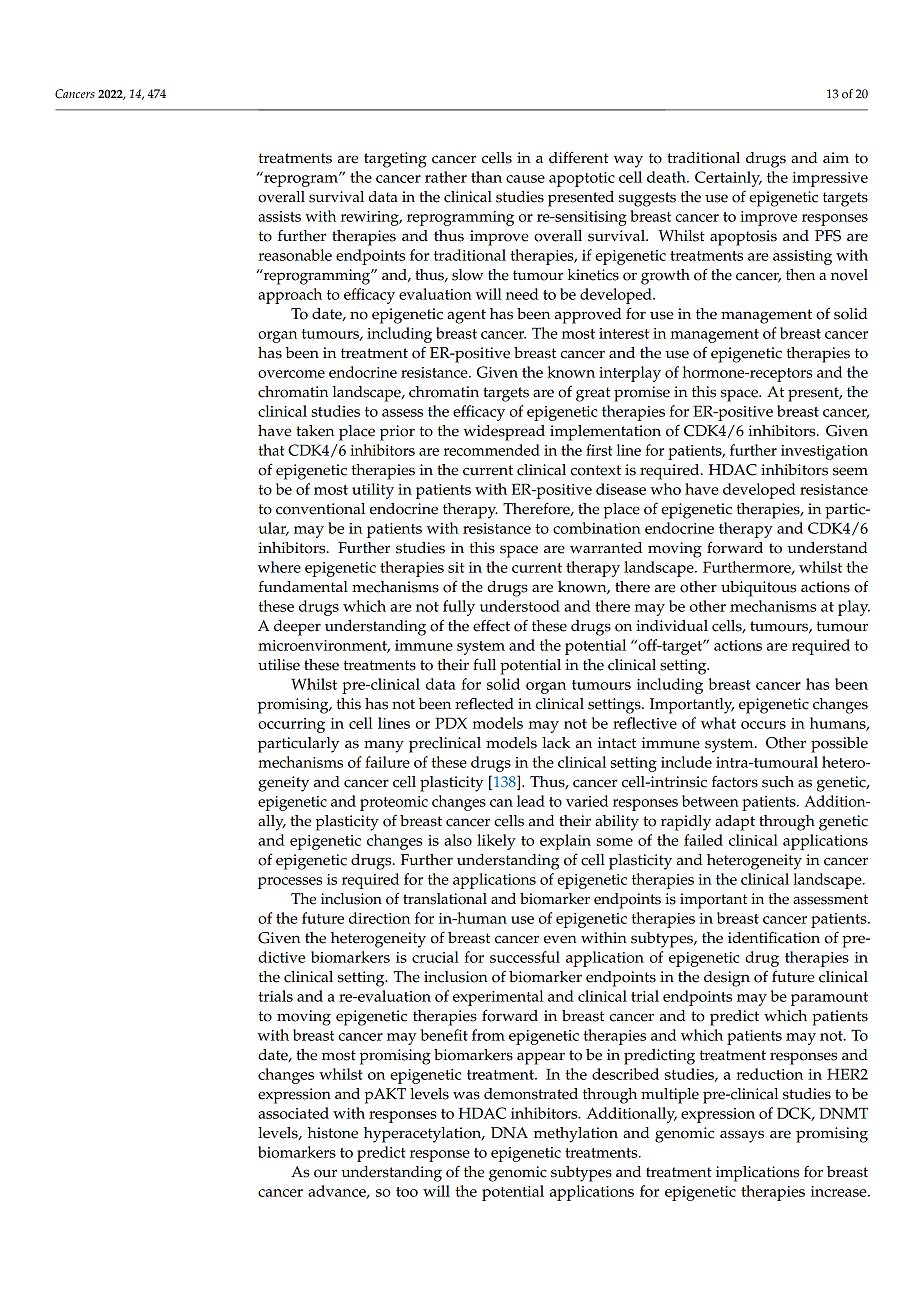 This screenshot has height=1308, width=924. Describe the element at coordinates (757, 1174) in the screenshot. I see `implications` at that location.
